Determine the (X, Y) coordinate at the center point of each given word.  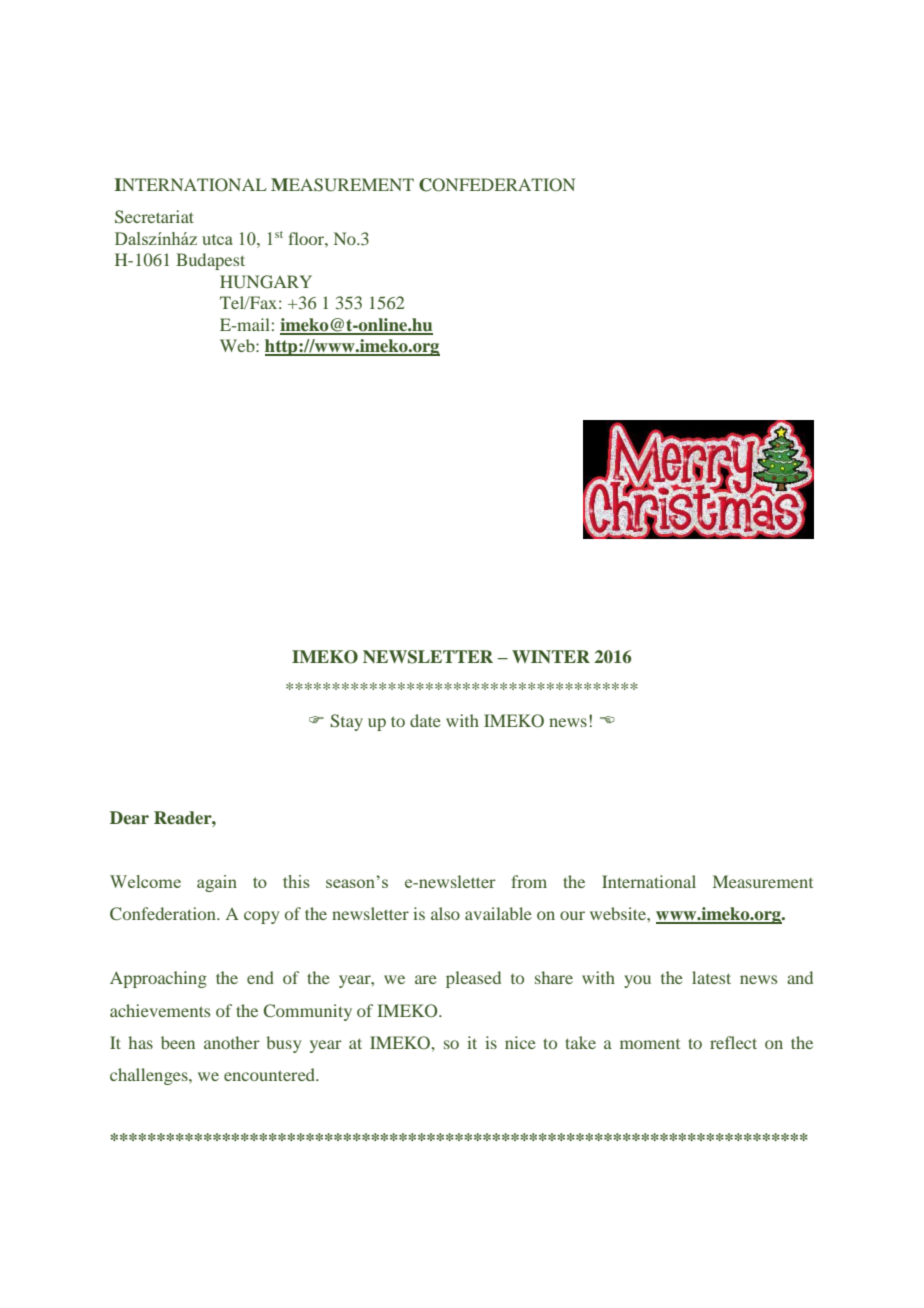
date (425, 720)
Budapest (210, 261)
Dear (129, 817)
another (232, 1042)
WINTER (551, 656)
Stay (346, 722)
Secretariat (154, 217)
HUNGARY (266, 282)
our (572, 915)
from (529, 881)
